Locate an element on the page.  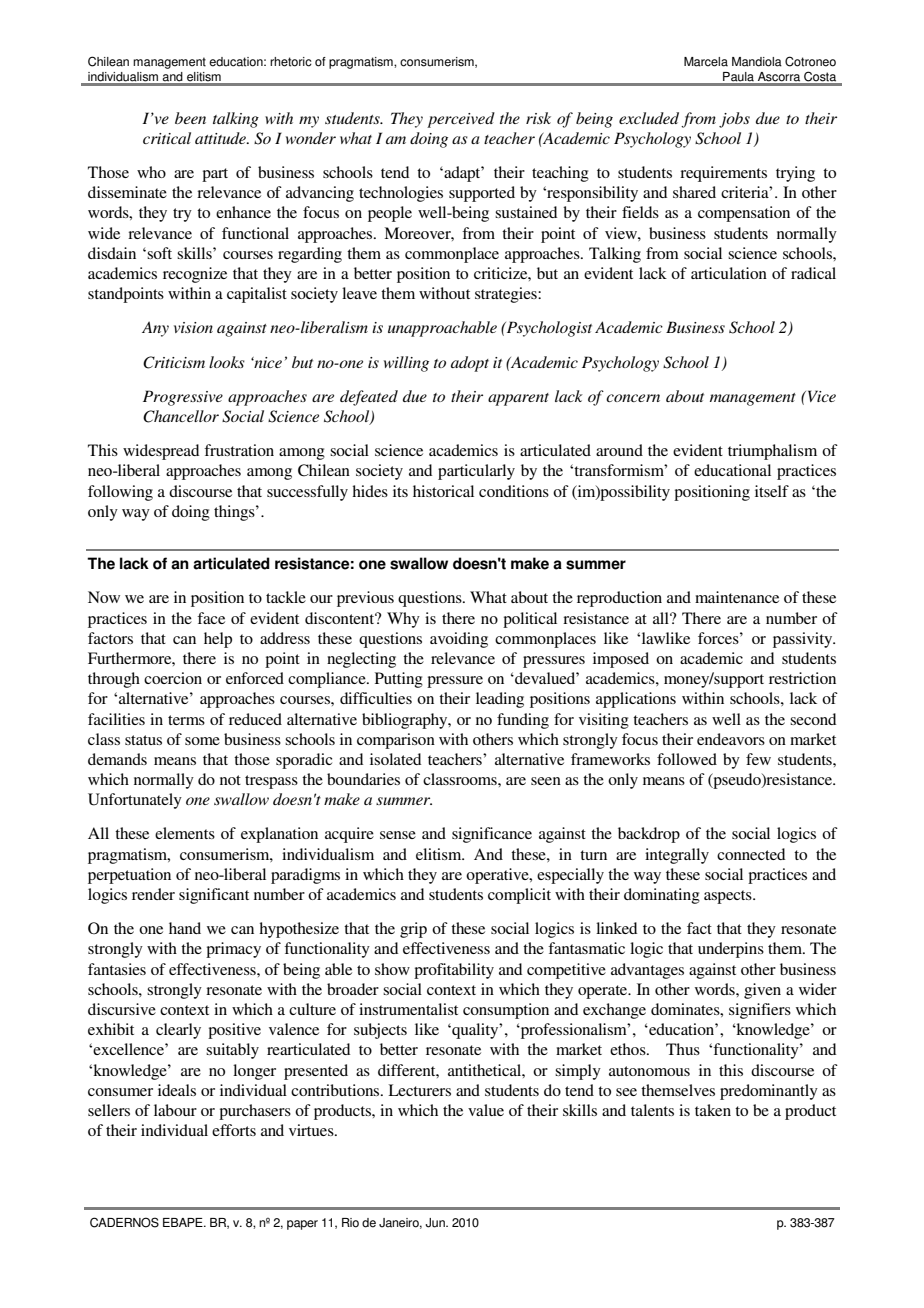
maintenance is located at coordinates (737, 597).
